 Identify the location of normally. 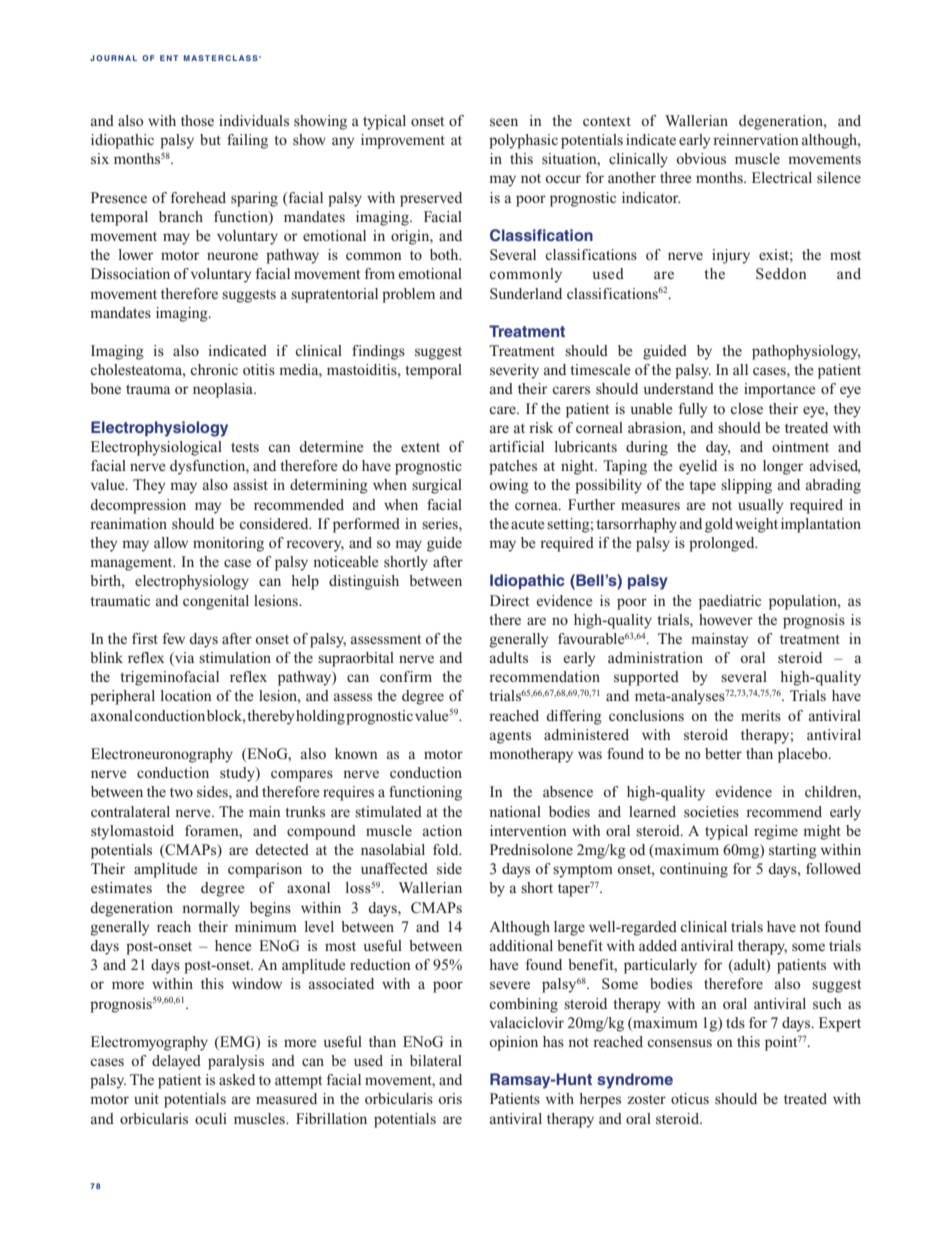
(211, 909).
